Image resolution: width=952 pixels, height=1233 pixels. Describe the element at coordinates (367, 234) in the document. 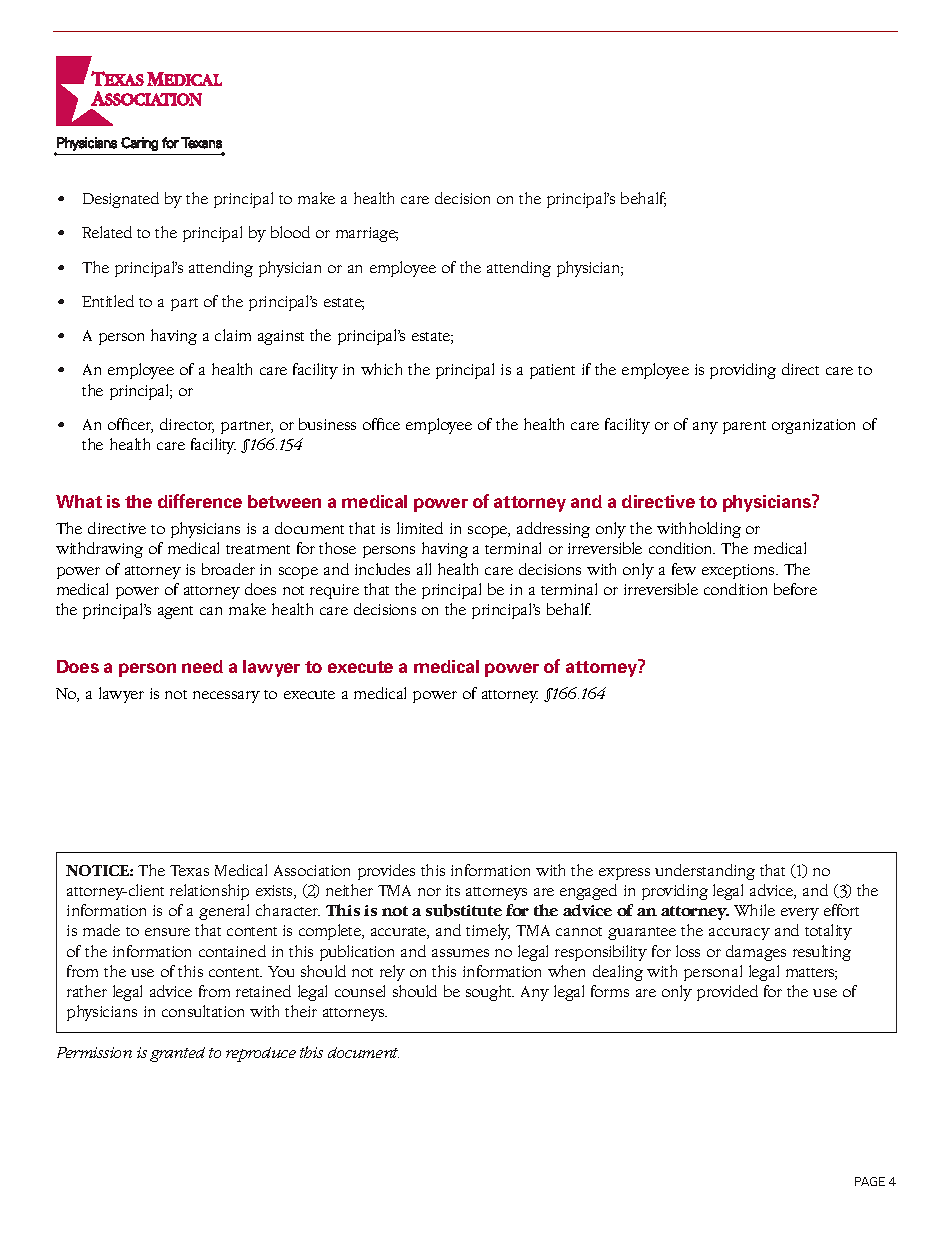

I see `marriage` at that location.
